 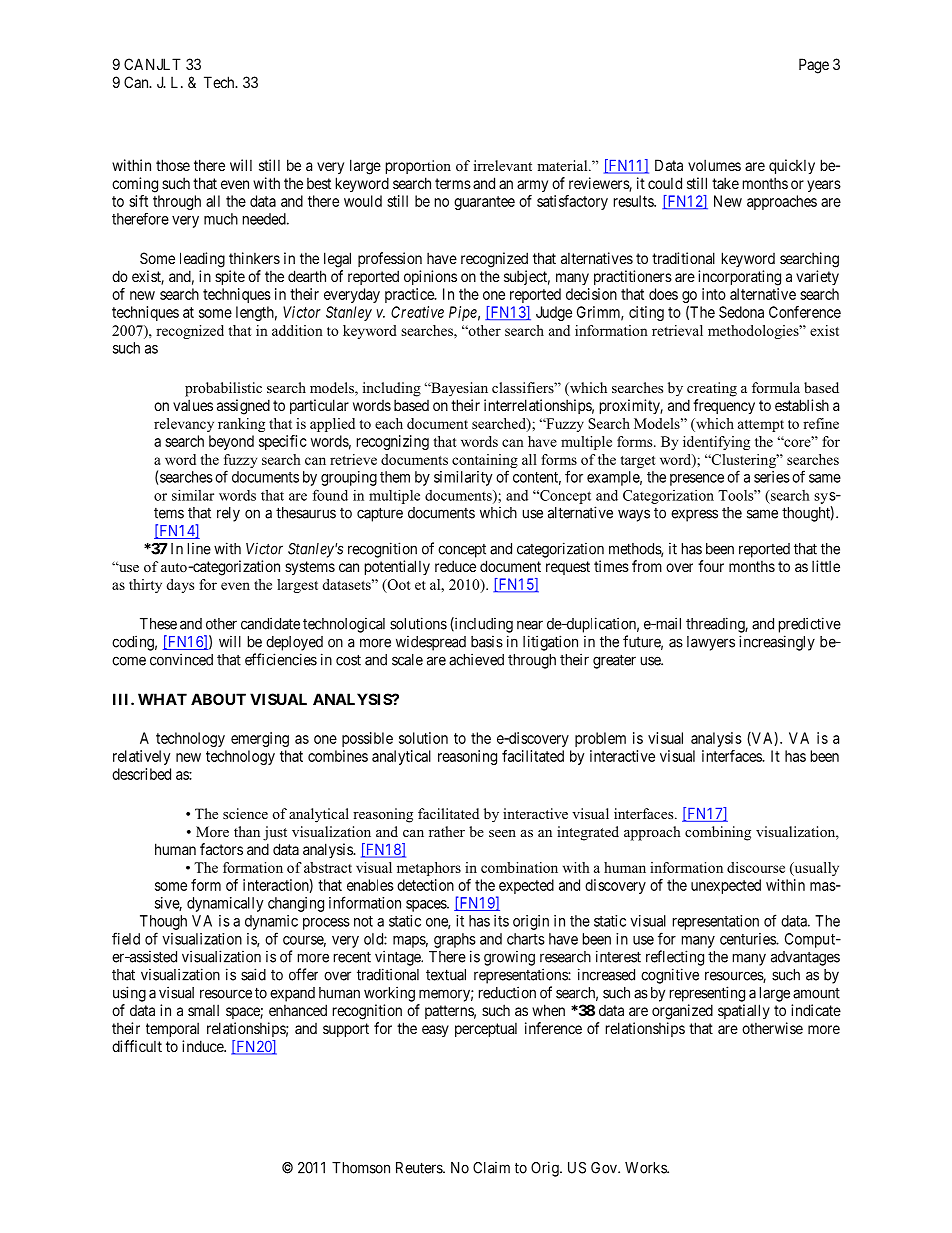 What do you see at coordinates (180, 586) in the image?
I see `days` at bounding box center [180, 586].
